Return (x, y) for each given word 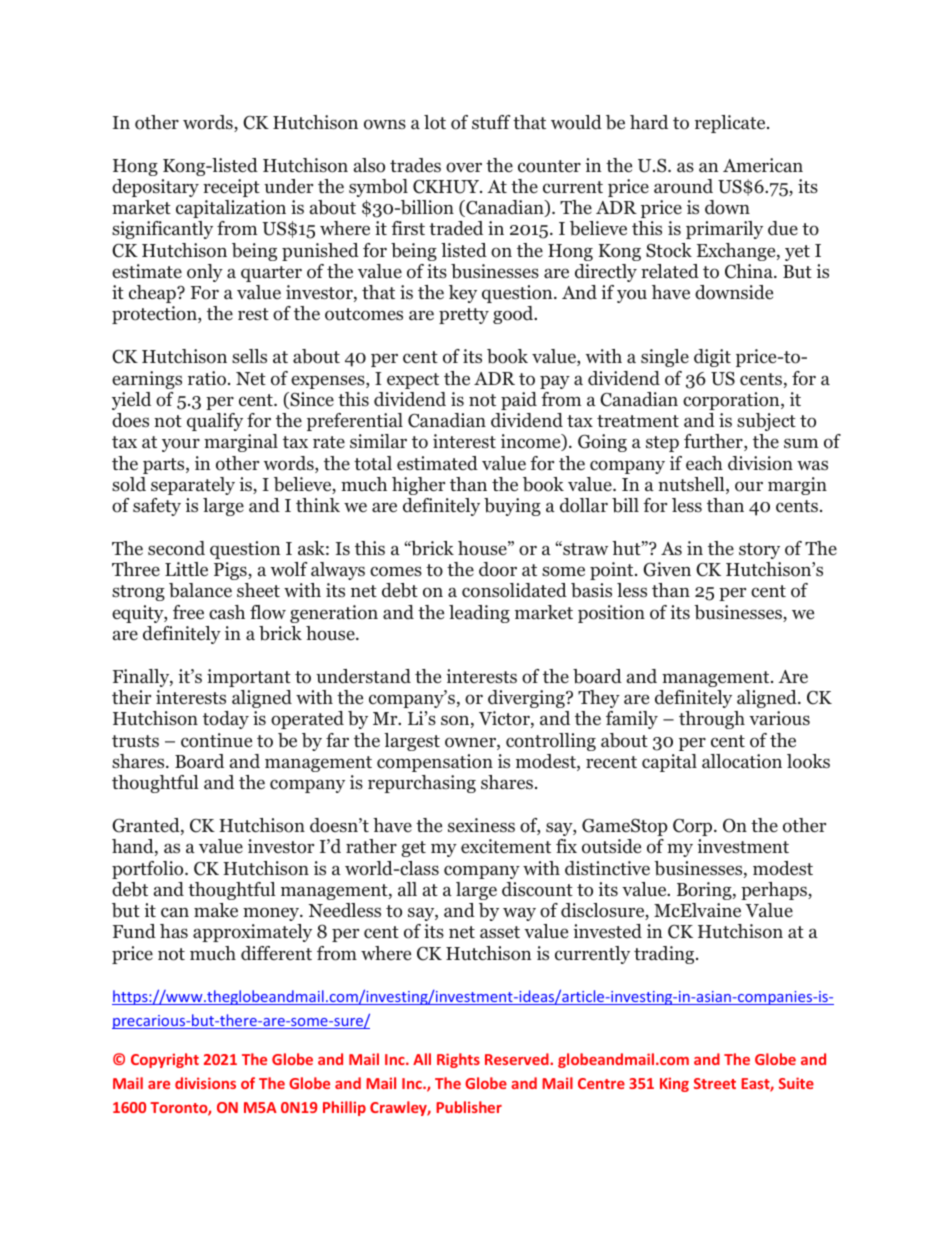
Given (667, 569)
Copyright (165, 1060)
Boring (705, 891)
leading (479, 614)
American (763, 165)
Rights (458, 1060)
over (464, 167)
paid (519, 401)
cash (227, 612)
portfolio (149, 870)
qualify (215, 422)
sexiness (481, 825)
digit (712, 358)
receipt (231, 188)
